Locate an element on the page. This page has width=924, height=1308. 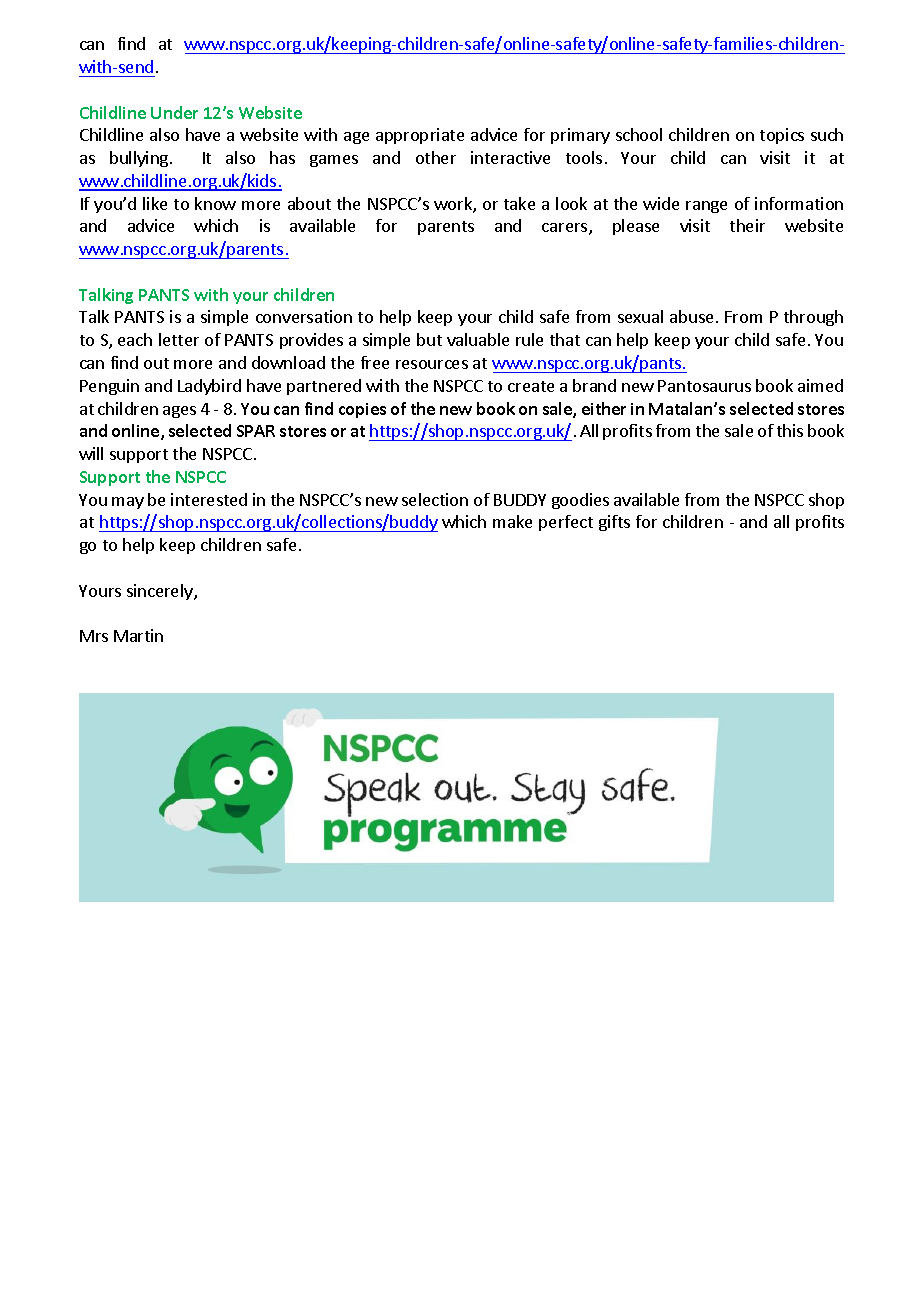
letter is located at coordinates (179, 339).
